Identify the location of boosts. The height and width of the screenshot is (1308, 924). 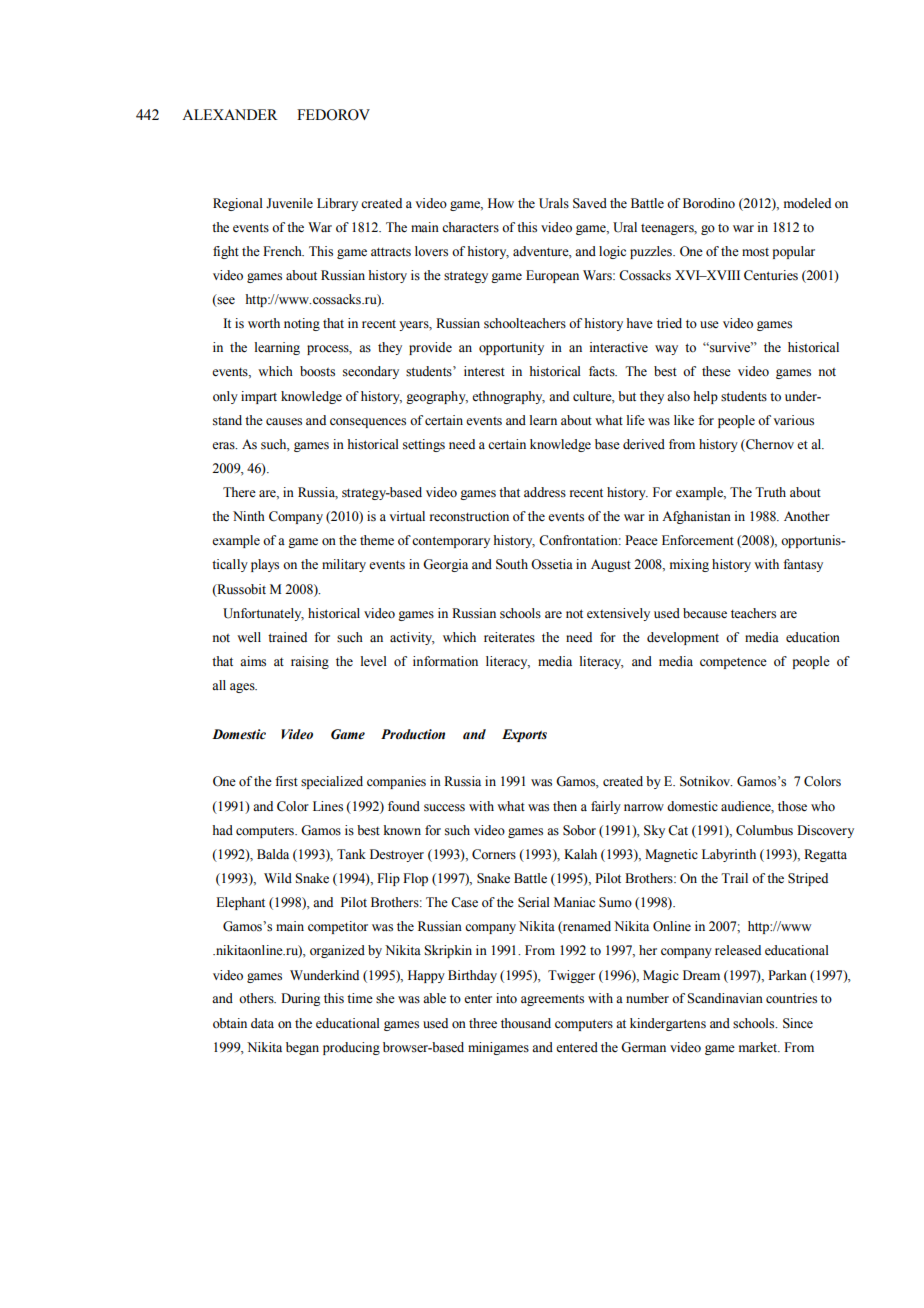
(317, 371).
